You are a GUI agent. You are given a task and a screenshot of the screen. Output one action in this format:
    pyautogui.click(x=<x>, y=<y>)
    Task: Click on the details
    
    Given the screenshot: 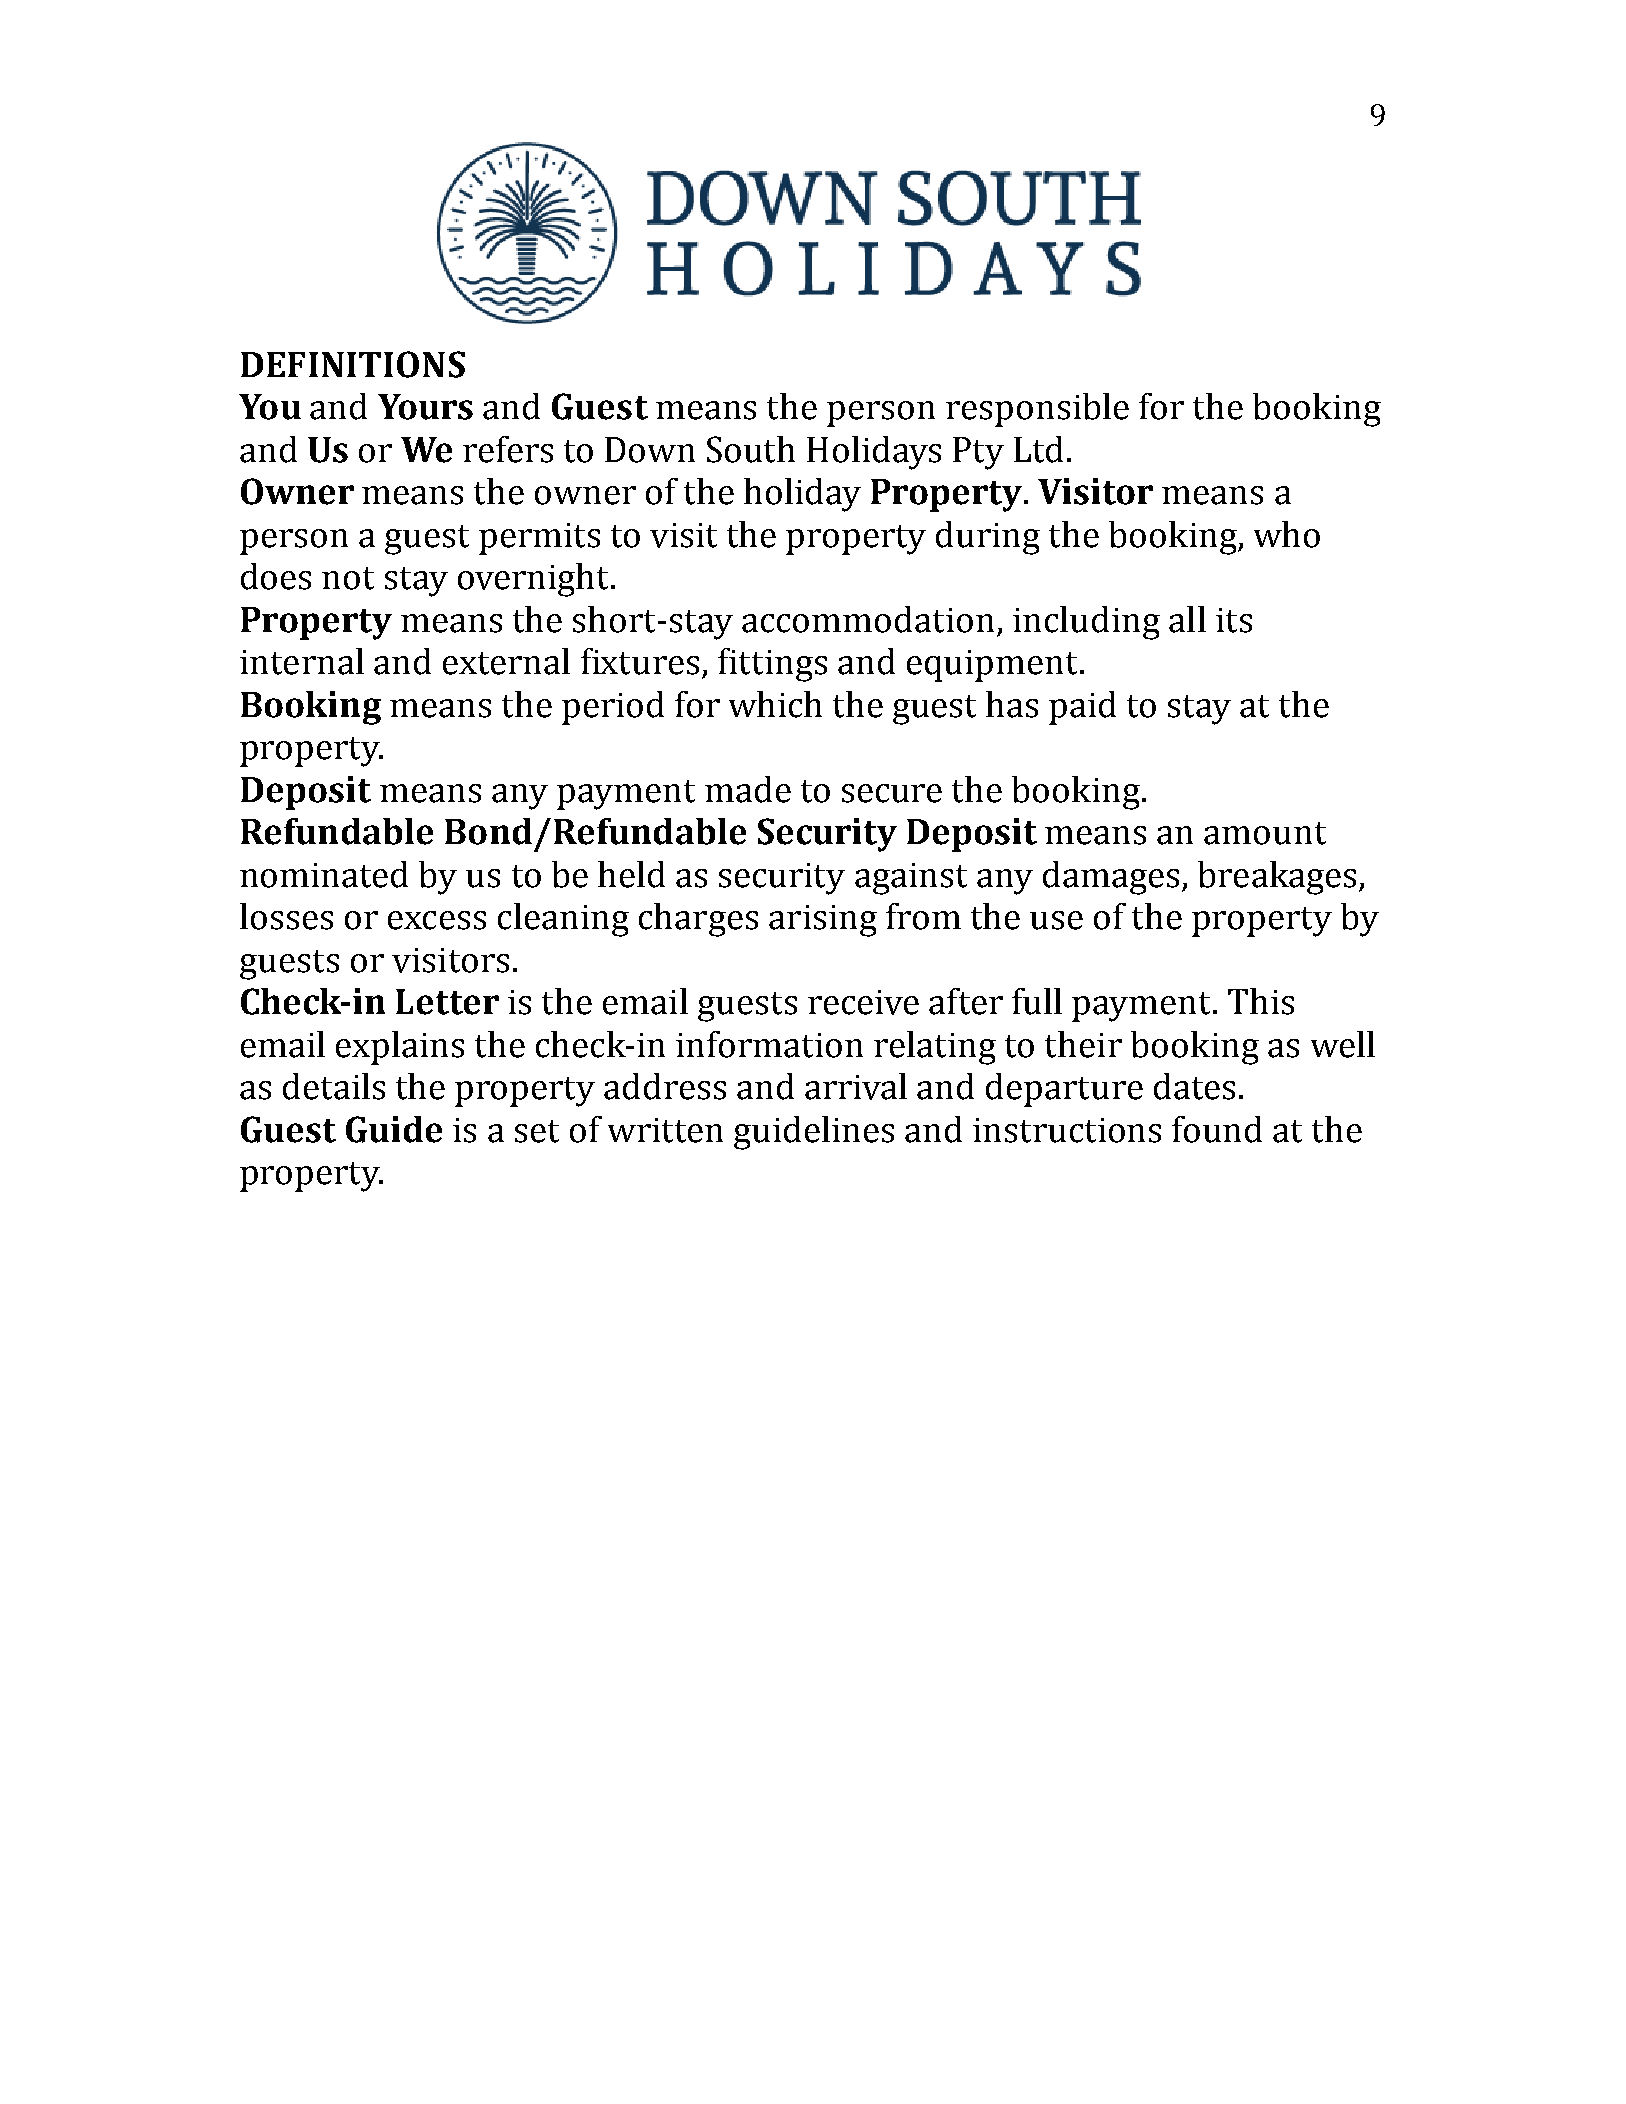 What is the action you would take?
    pyautogui.click(x=334, y=1086)
